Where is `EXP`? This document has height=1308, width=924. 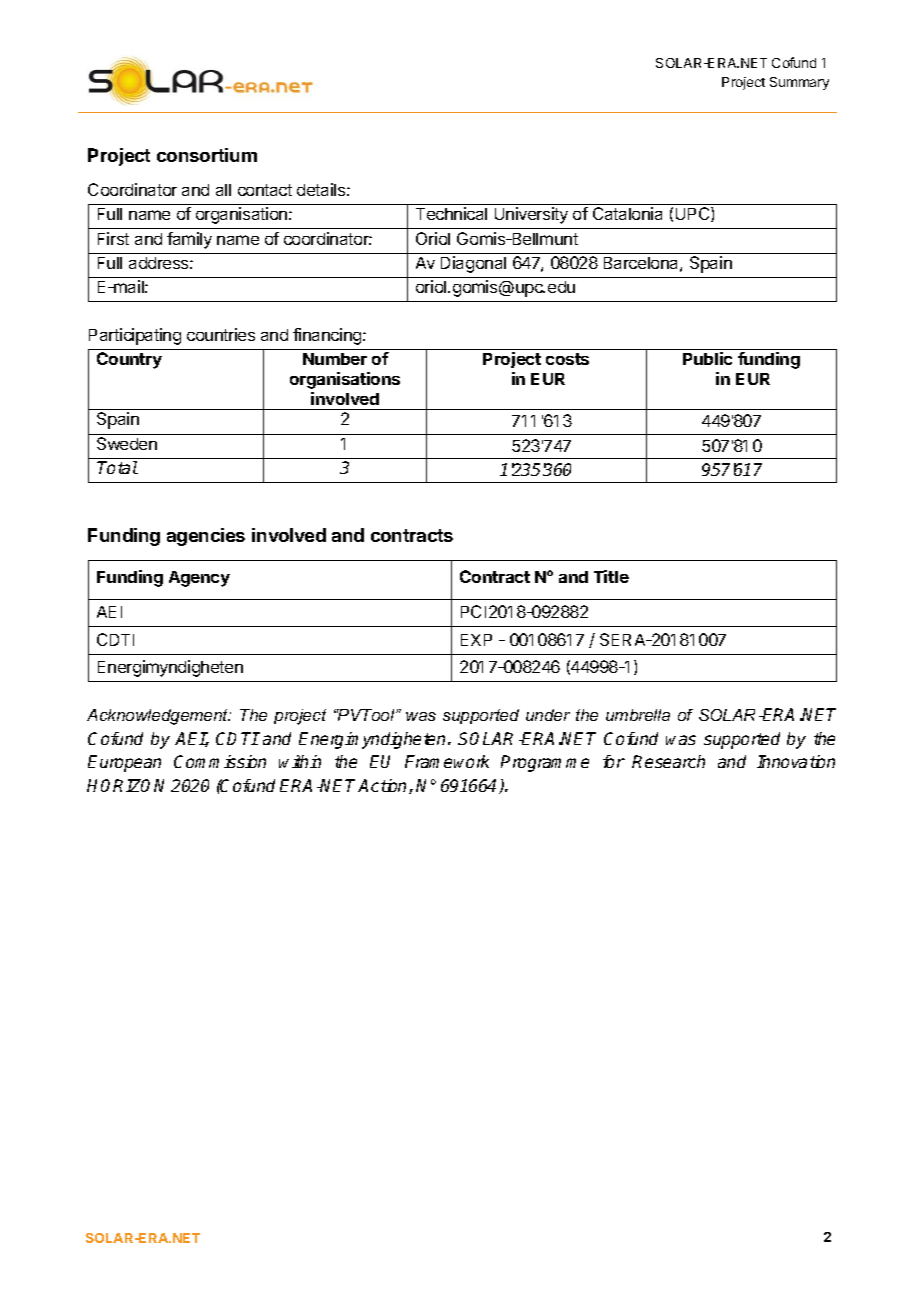 EXP is located at coordinates (476, 640).
